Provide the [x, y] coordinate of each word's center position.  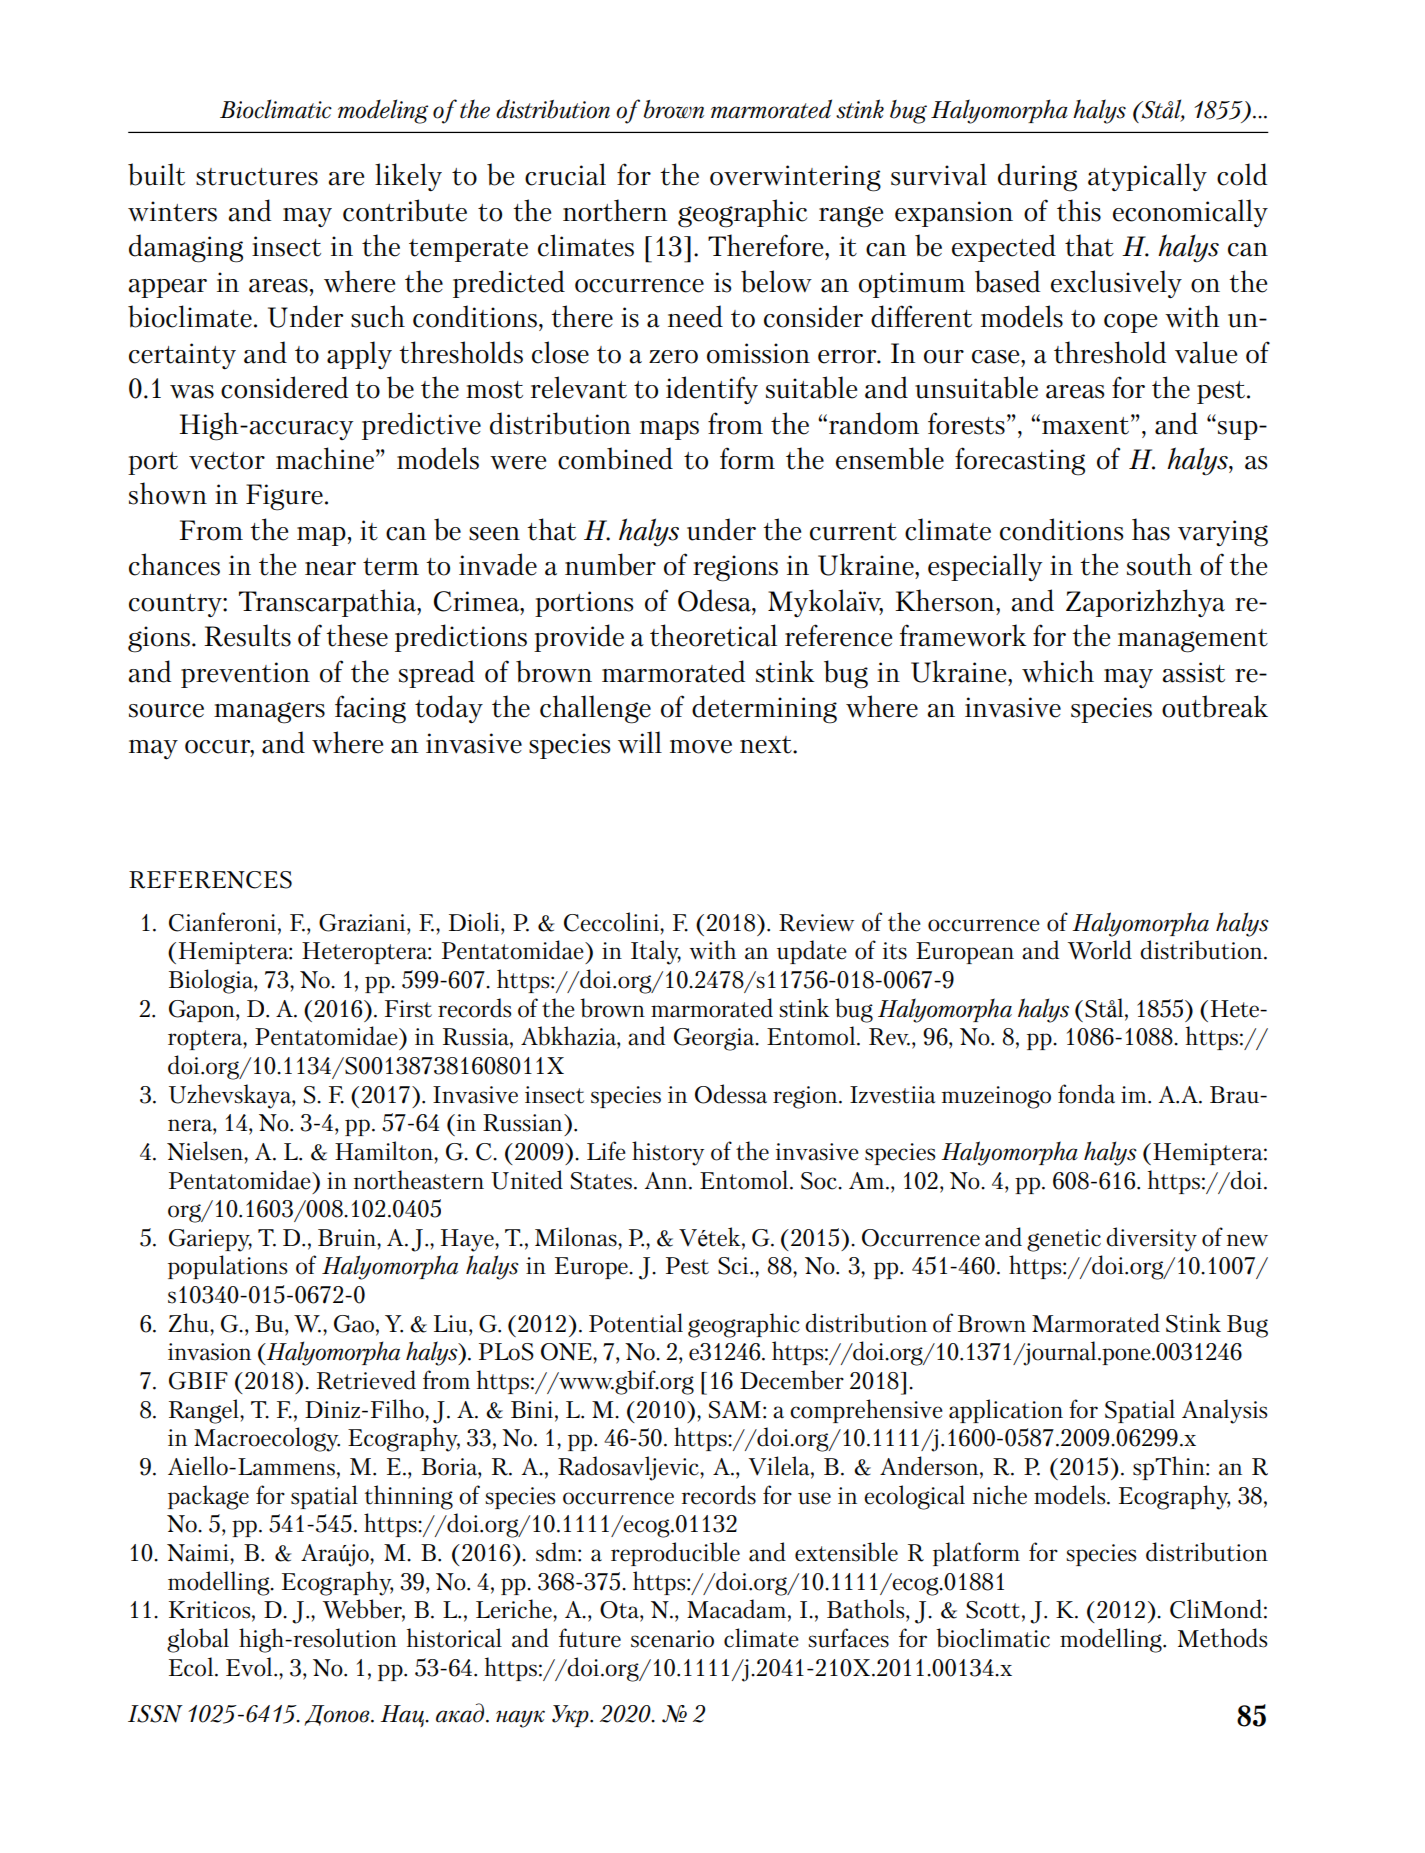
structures [257, 177]
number [610, 564]
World [1100, 950]
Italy [656, 952]
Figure [284, 497]
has [1151, 529]
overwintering [795, 178]
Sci [734, 1266]
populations [227, 1267]
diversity [1151, 1239]
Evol [250, 1667]
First [408, 1009]
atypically [1147, 177]
